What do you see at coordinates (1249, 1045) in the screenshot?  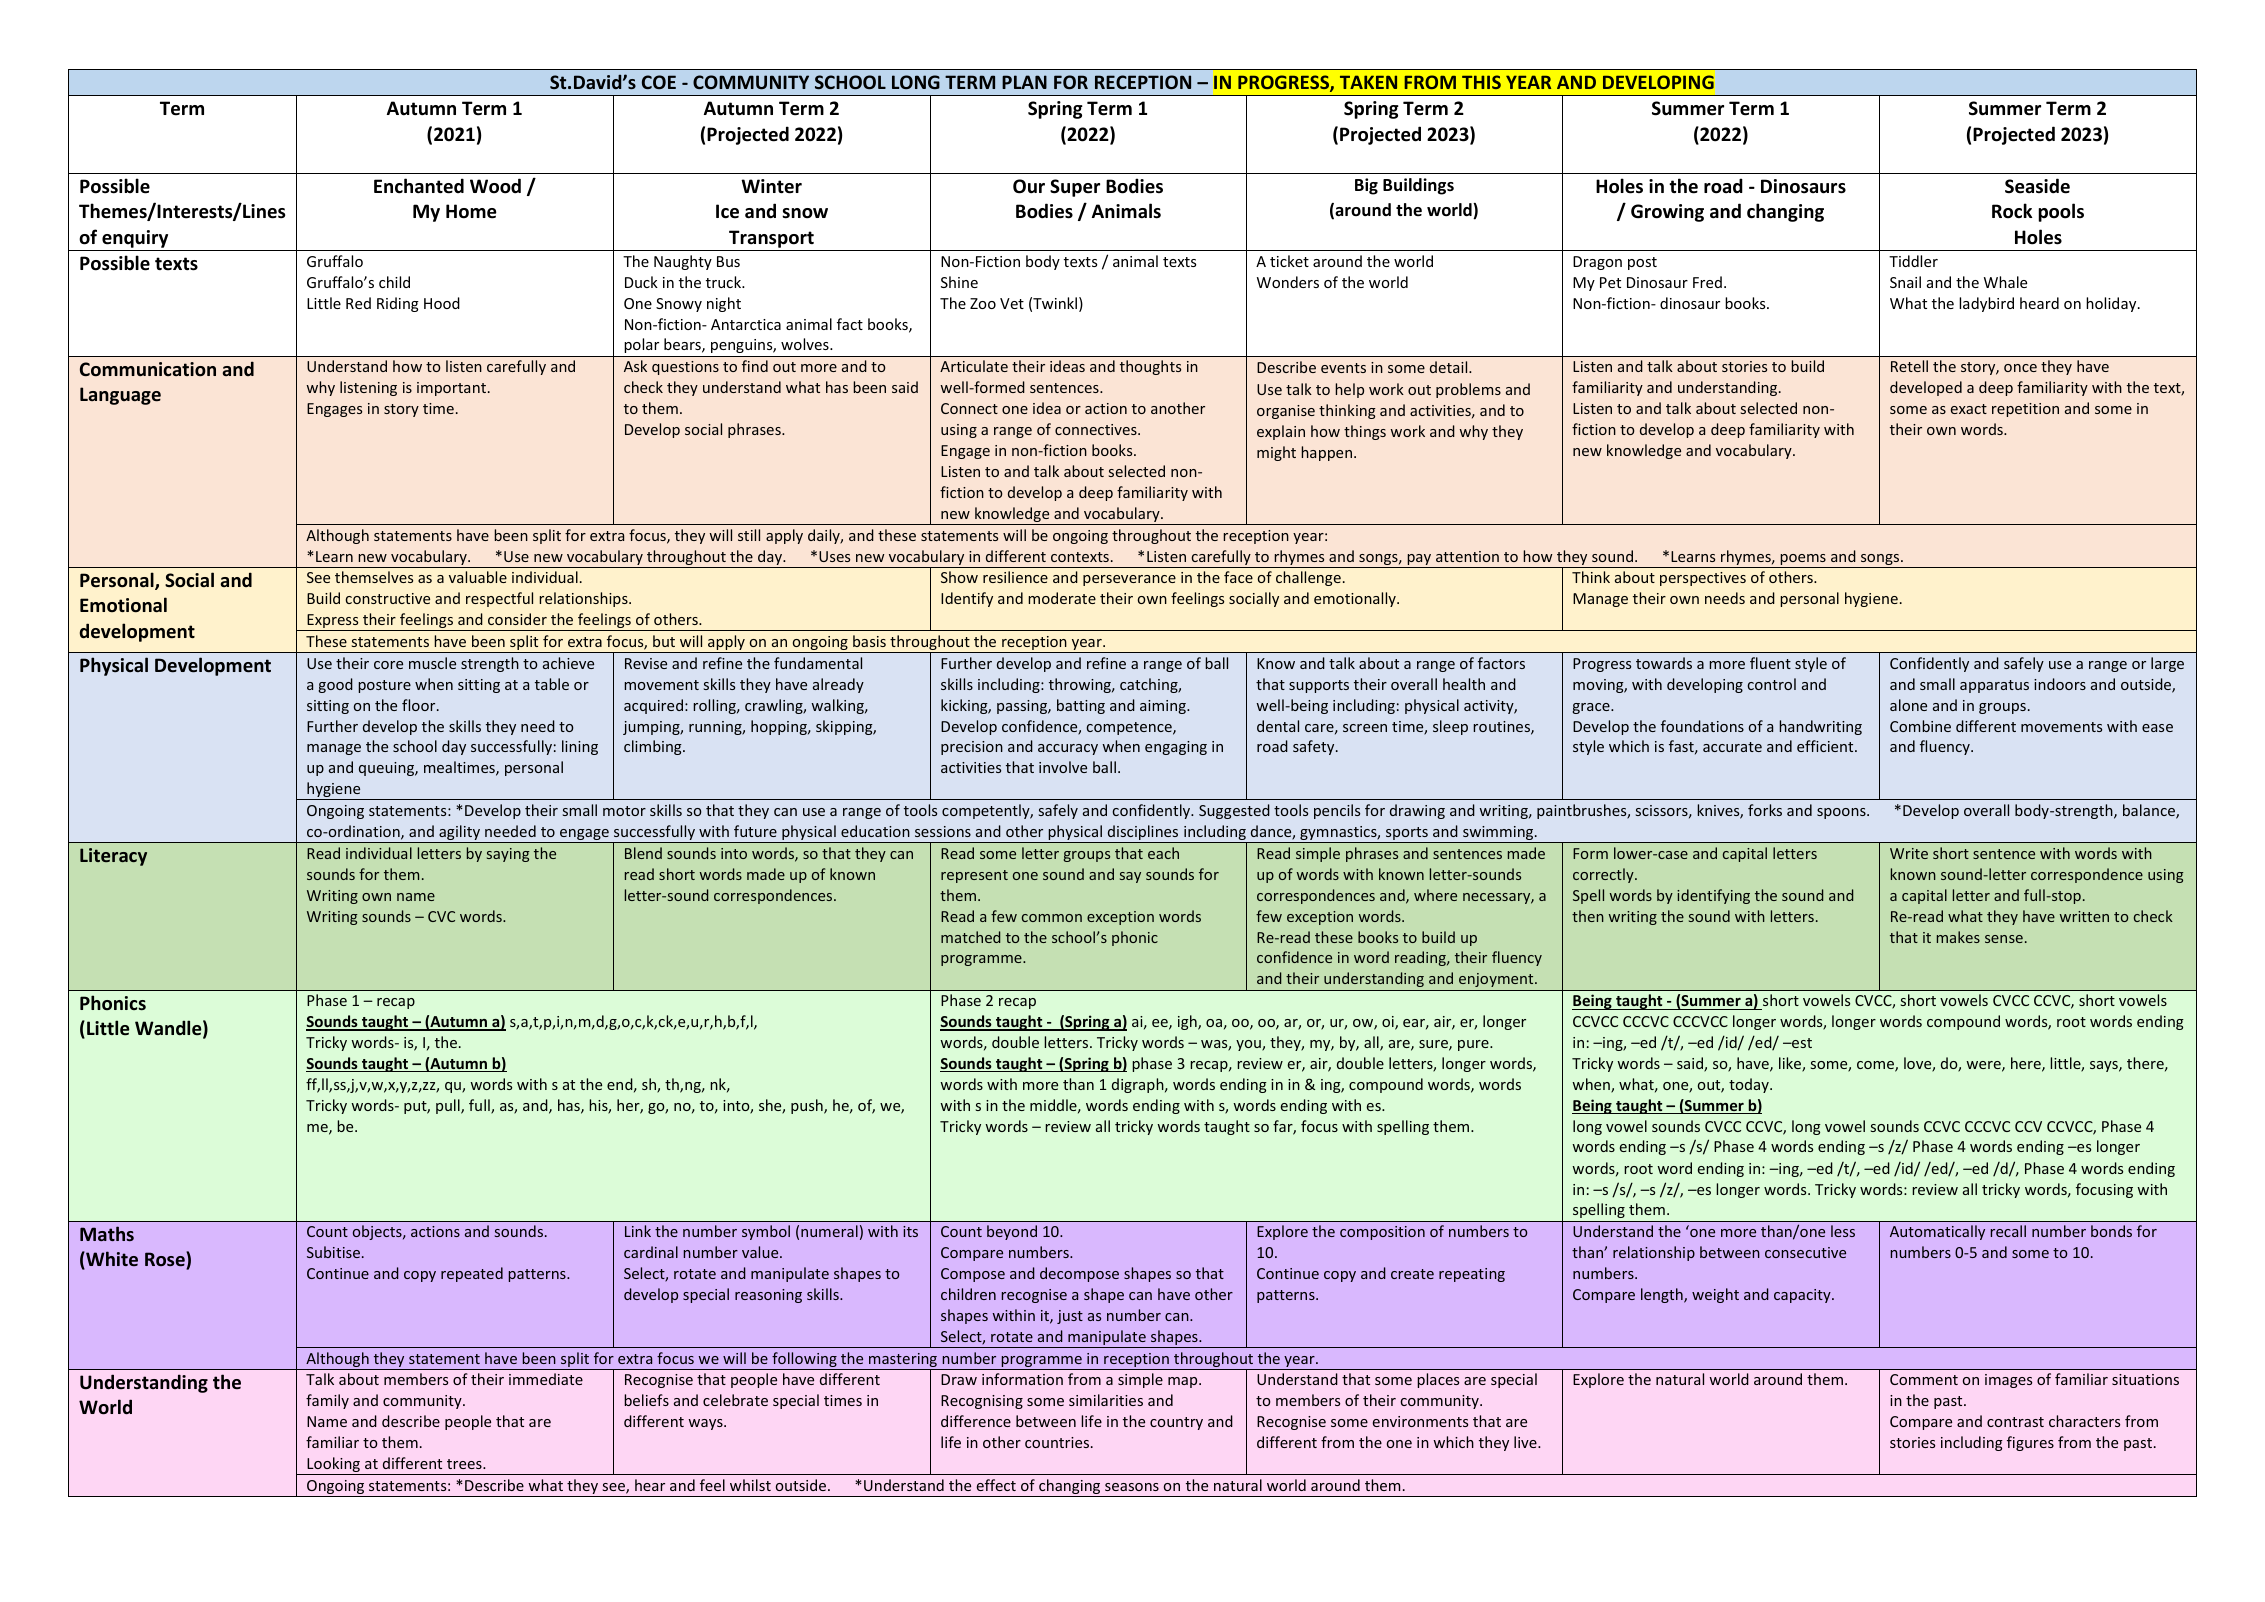 I see `you` at bounding box center [1249, 1045].
